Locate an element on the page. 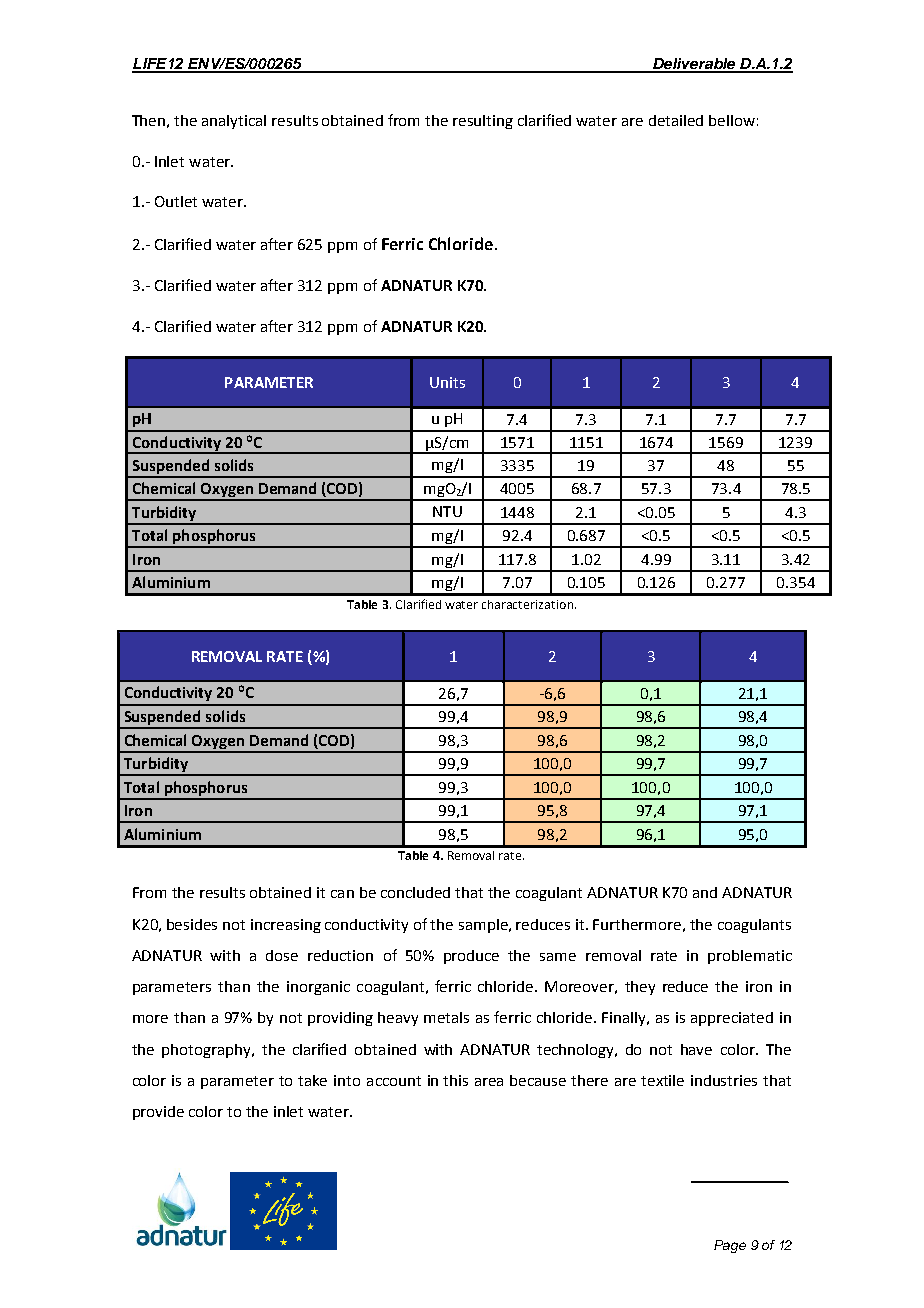 This document has height=1308, width=924. this is located at coordinates (455, 1080).
